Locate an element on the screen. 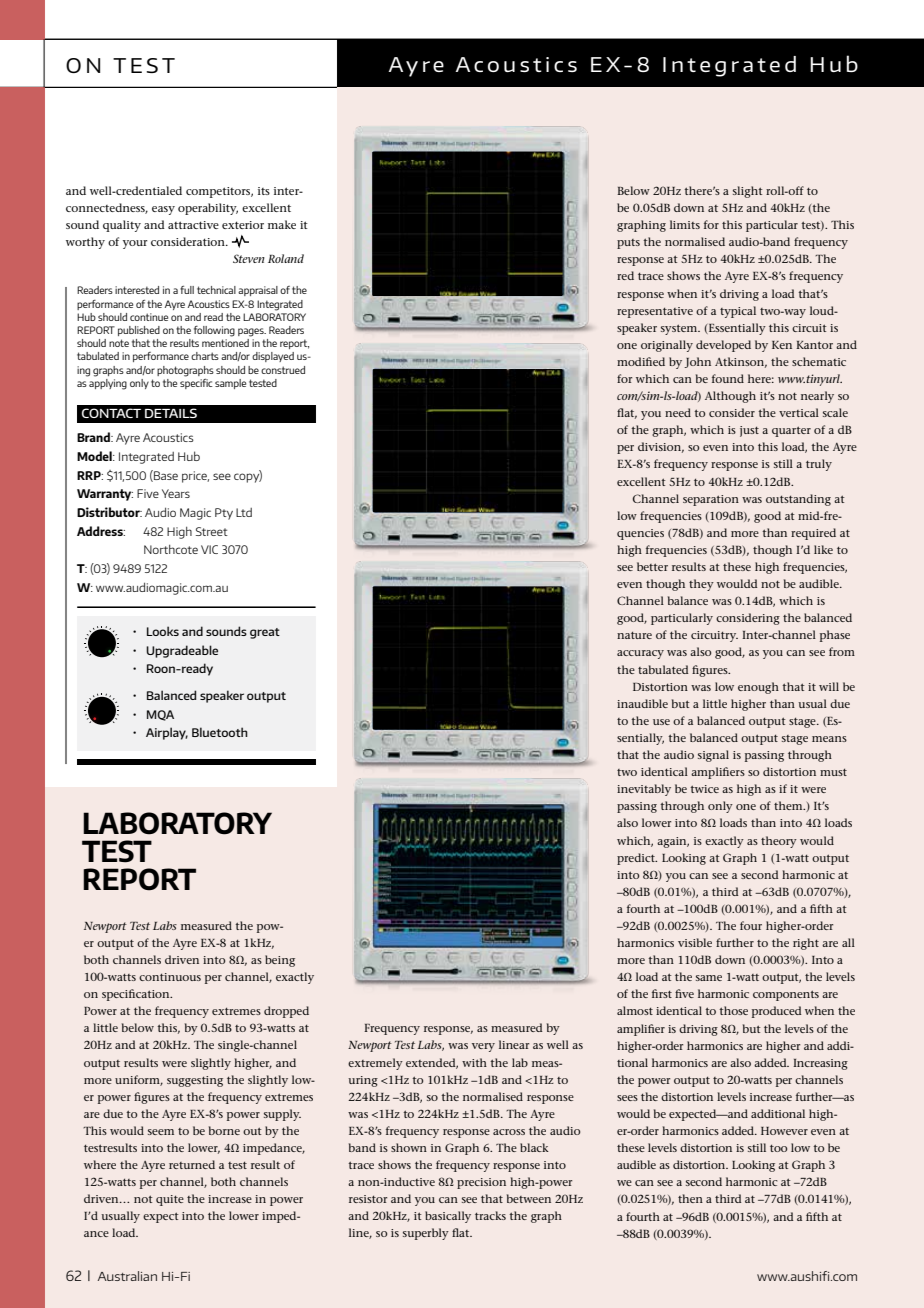  quite is located at coordinates (170, 1200).
